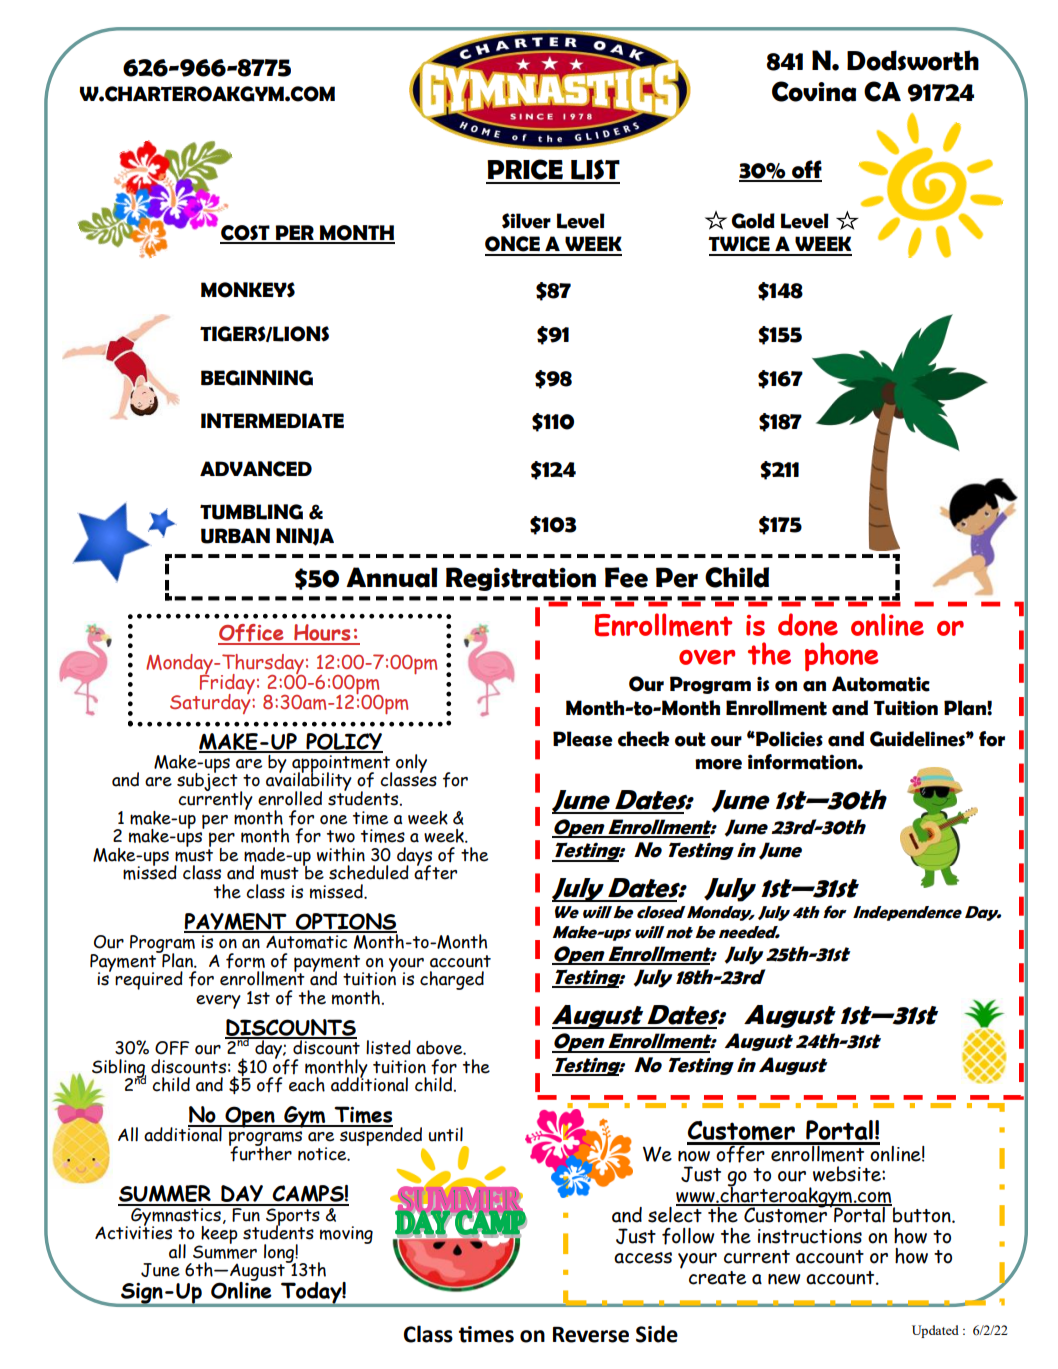  I want to click on keep, so click(218, 1234).
